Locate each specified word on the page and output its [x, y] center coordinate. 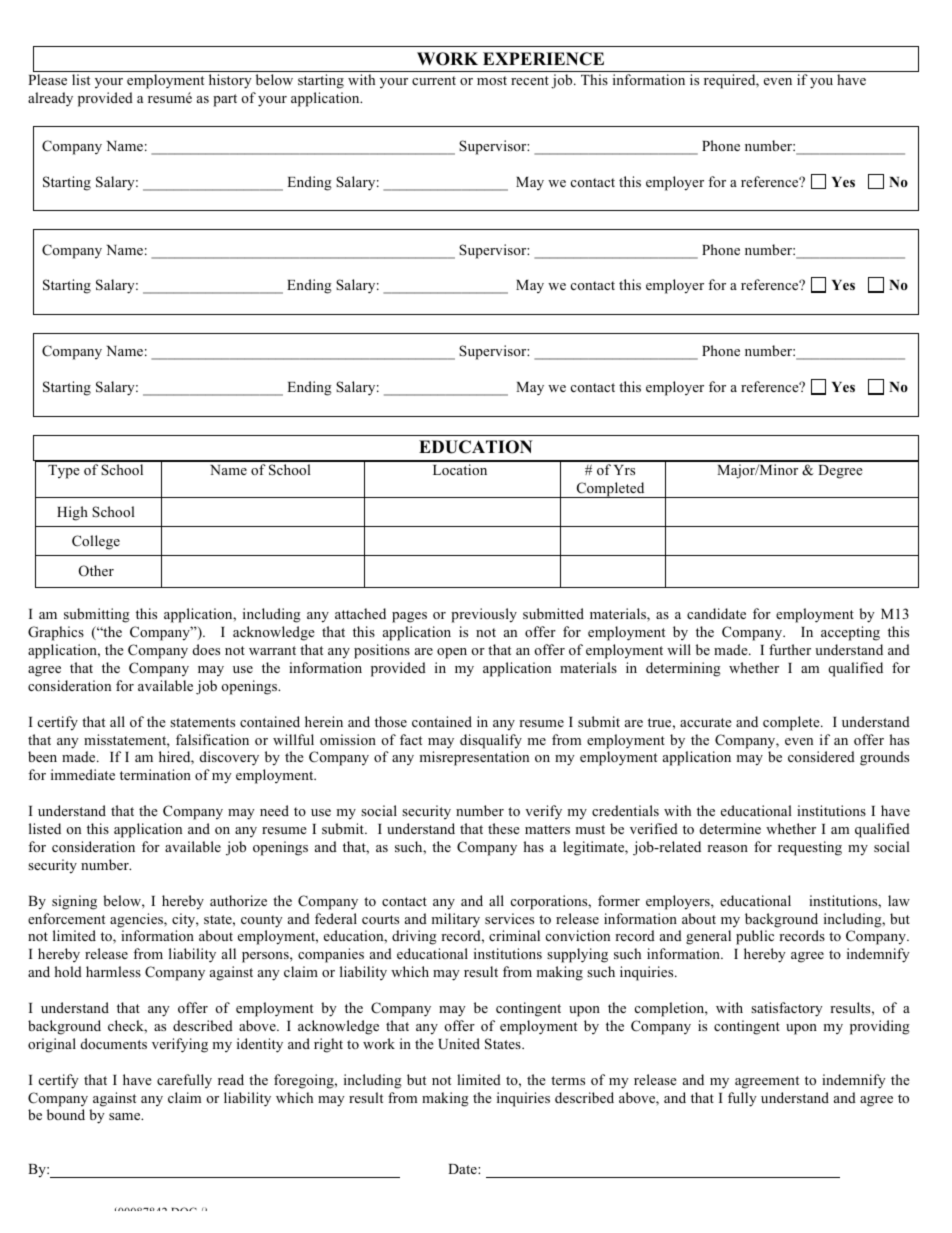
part [225, 100]
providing [880, 1027]
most [492, 80]
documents [114, 1043]
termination [155, 774]
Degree [840, 472]
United [459, 1044]
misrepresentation [474, 758]
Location [460, 469]
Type [64, 472]
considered [821, 756]
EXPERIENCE [543, 59]
